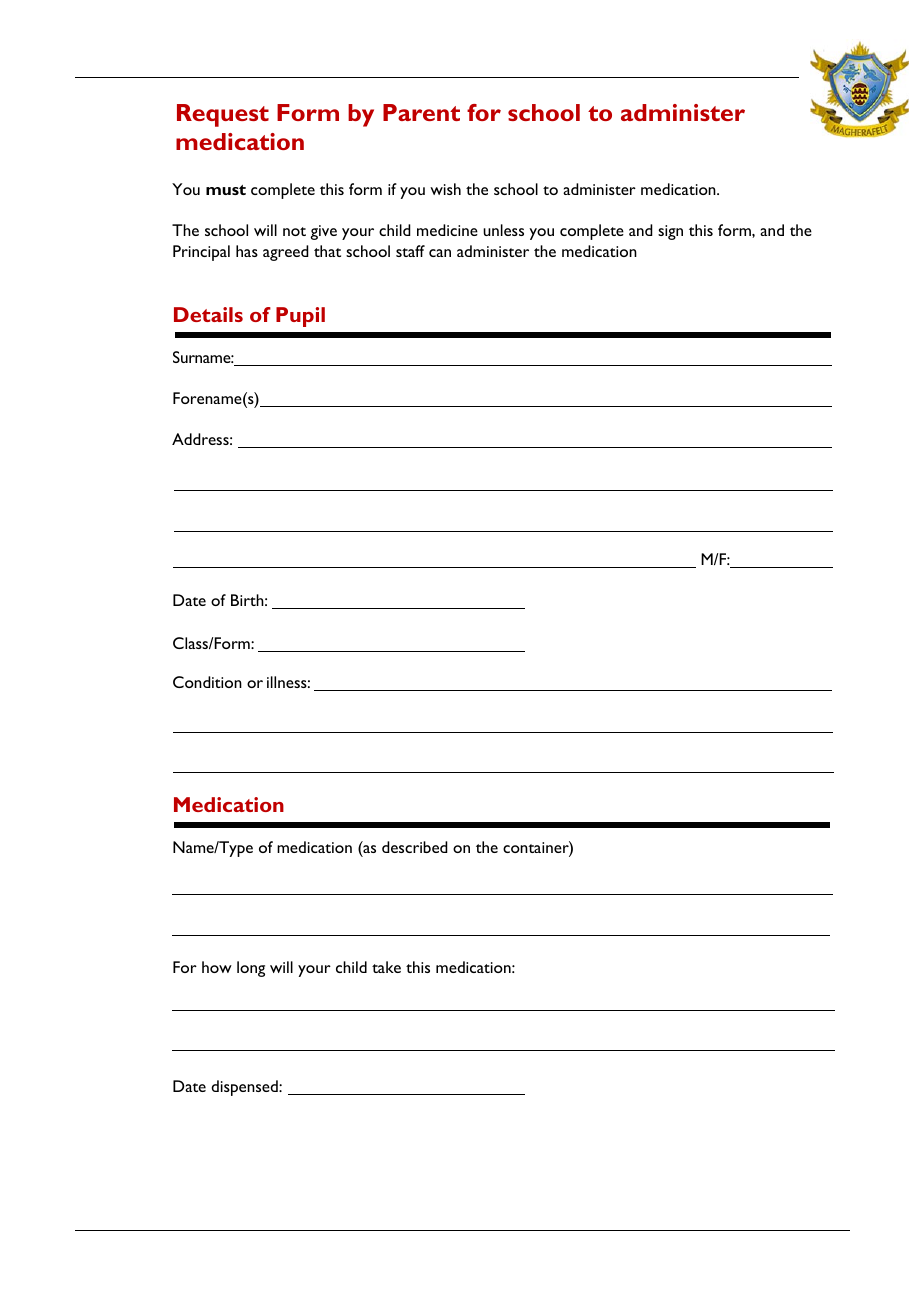  Describe the element at coordinates (440, 253) in the page. I see `can` at that location.
